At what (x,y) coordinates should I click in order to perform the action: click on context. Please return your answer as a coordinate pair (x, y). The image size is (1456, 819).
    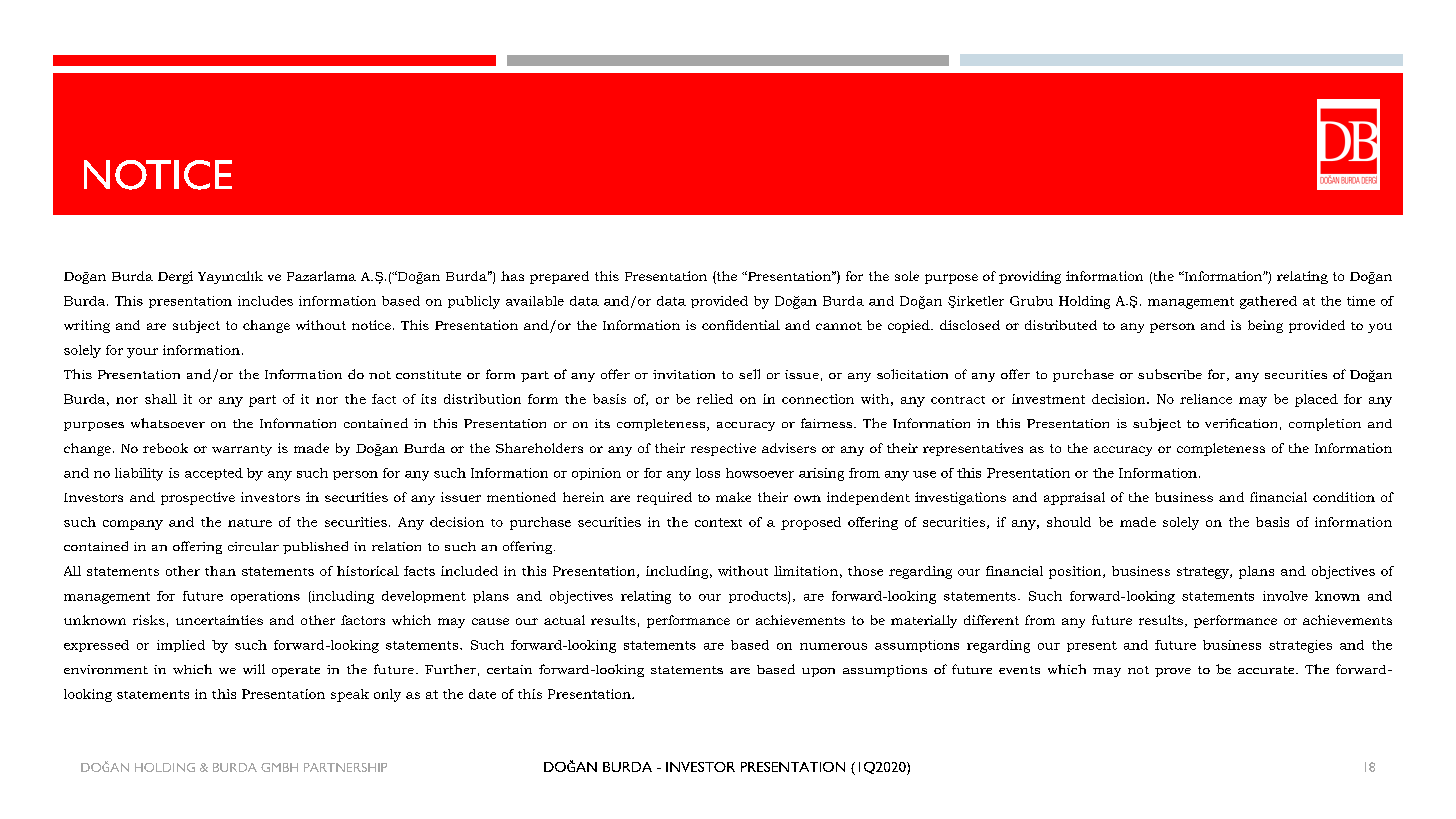
    Looking at the image, I should click on (718, 522).
